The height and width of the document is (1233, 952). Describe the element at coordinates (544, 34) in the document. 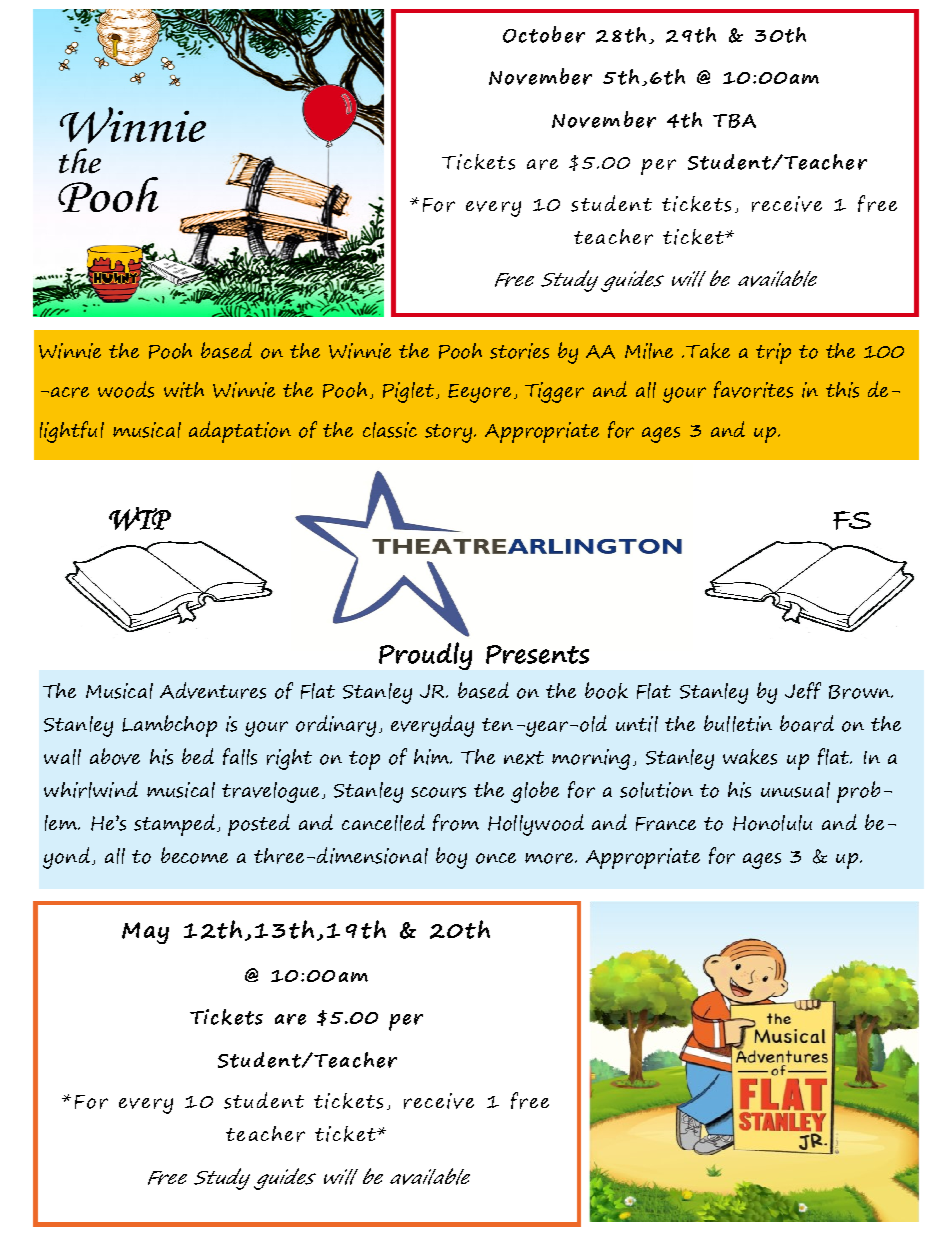

I see `October` at that location.
